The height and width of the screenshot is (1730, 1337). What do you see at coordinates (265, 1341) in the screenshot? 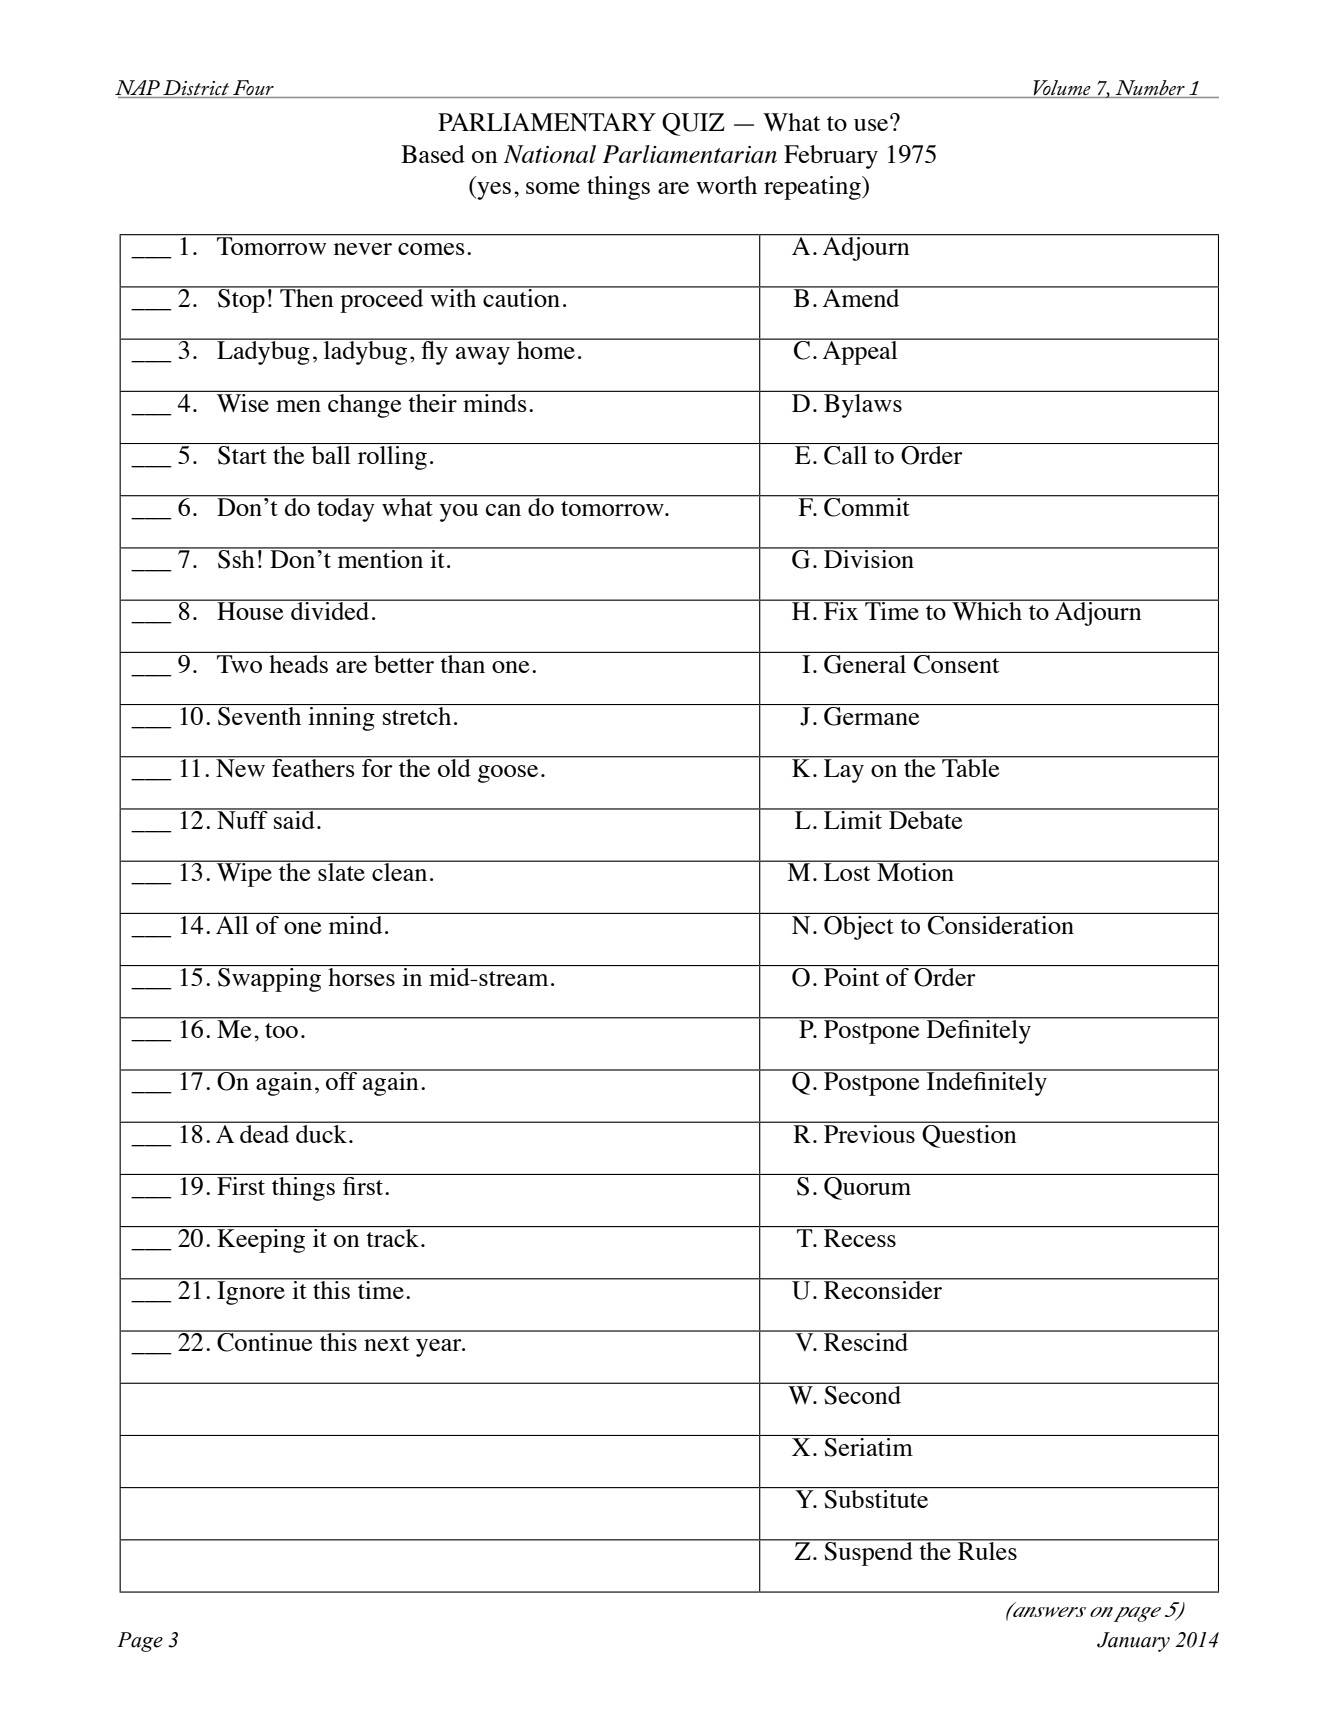
I see `Continue` at bounding box center [265, 1341].
